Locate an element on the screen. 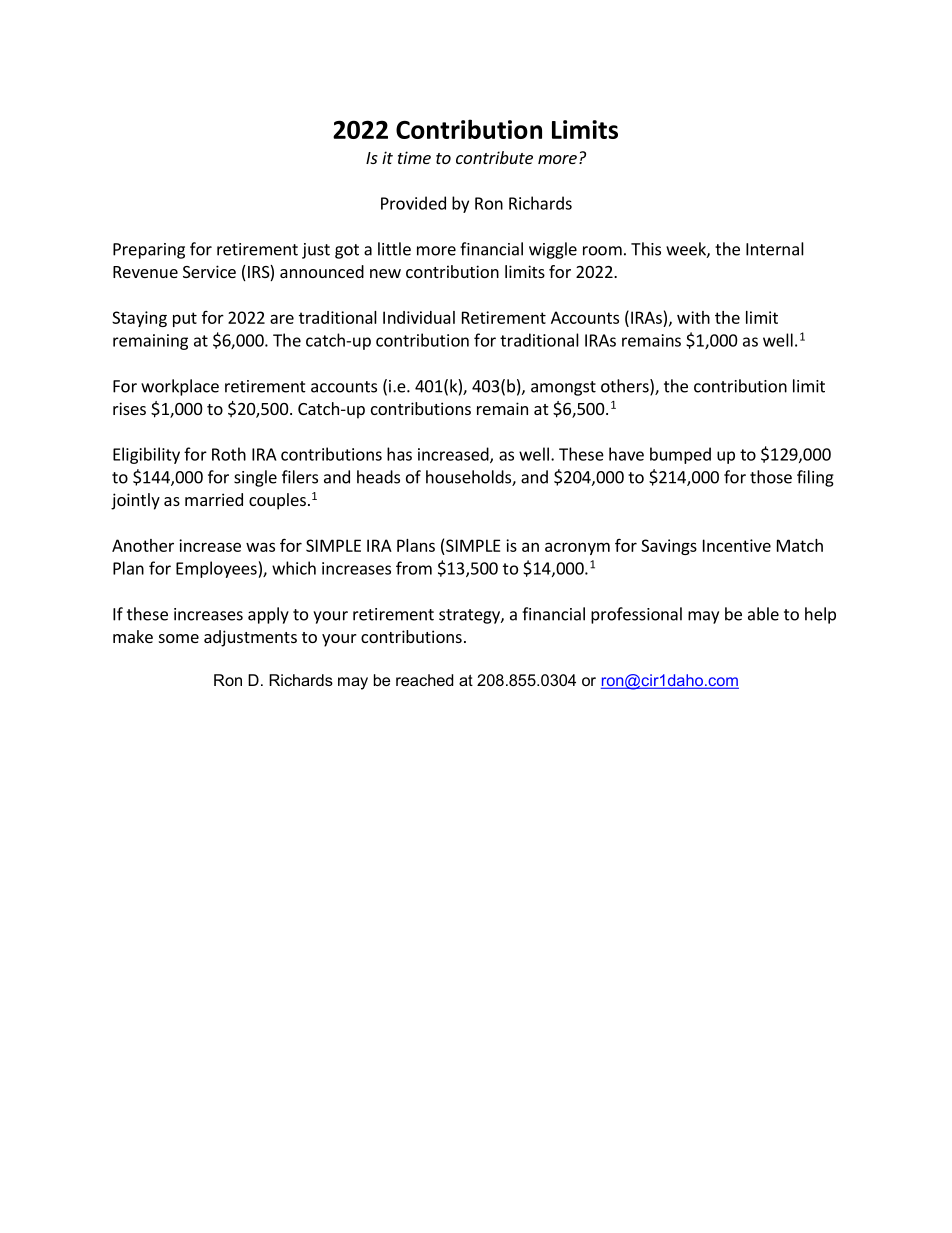  some is located at coordinates (179, 638).
